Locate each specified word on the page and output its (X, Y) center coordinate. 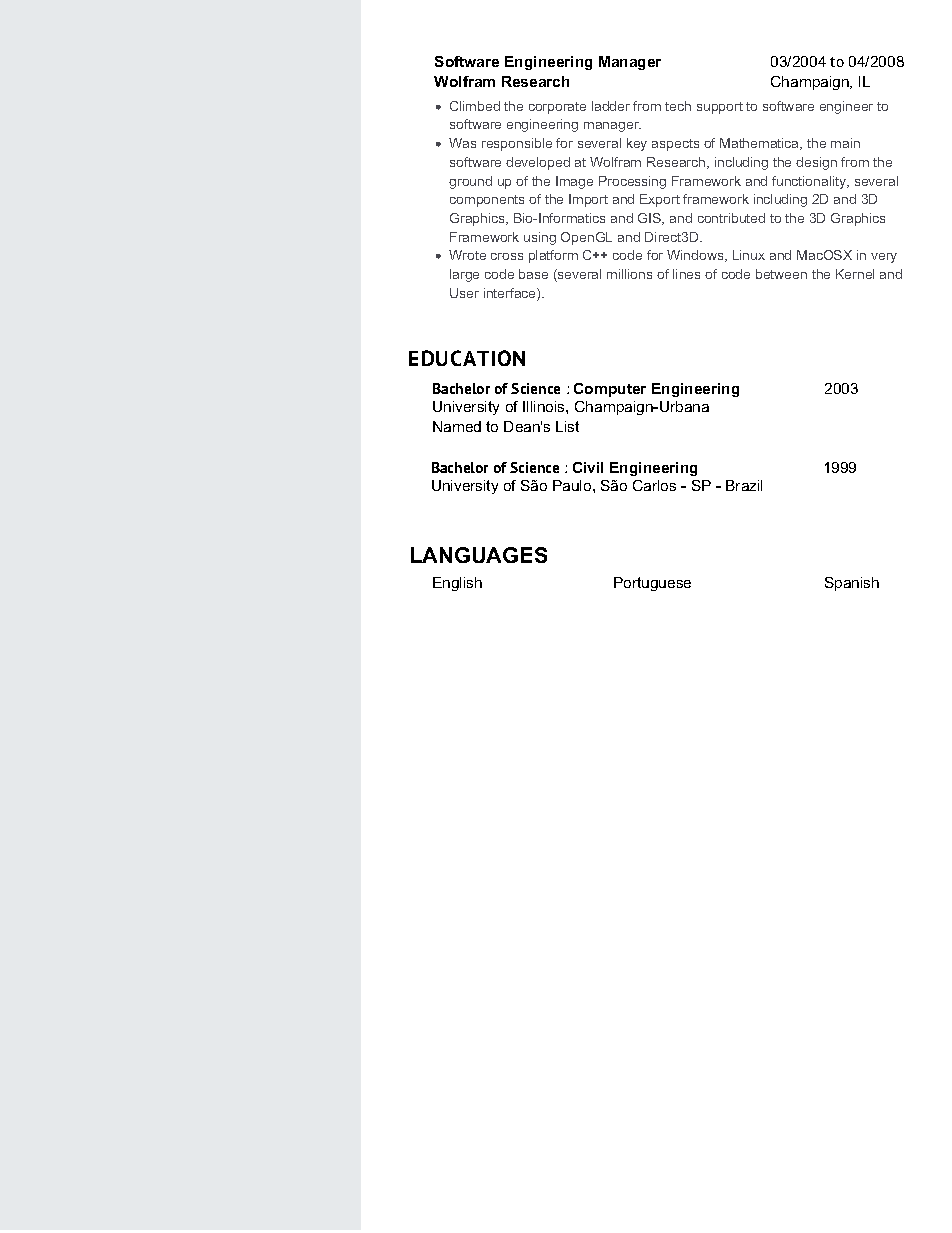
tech (678, 106)
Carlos (654, 485)
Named (457, 426)
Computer (610, 390)
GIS (651, 219)
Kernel (855, 274)
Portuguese (652, 584)
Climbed (475, 106)
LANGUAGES (479, 555)
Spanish (852, 584)
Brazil (744, 485)
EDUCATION (467, 358)
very (884, 258)
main (845, 143)
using (540, 238)
